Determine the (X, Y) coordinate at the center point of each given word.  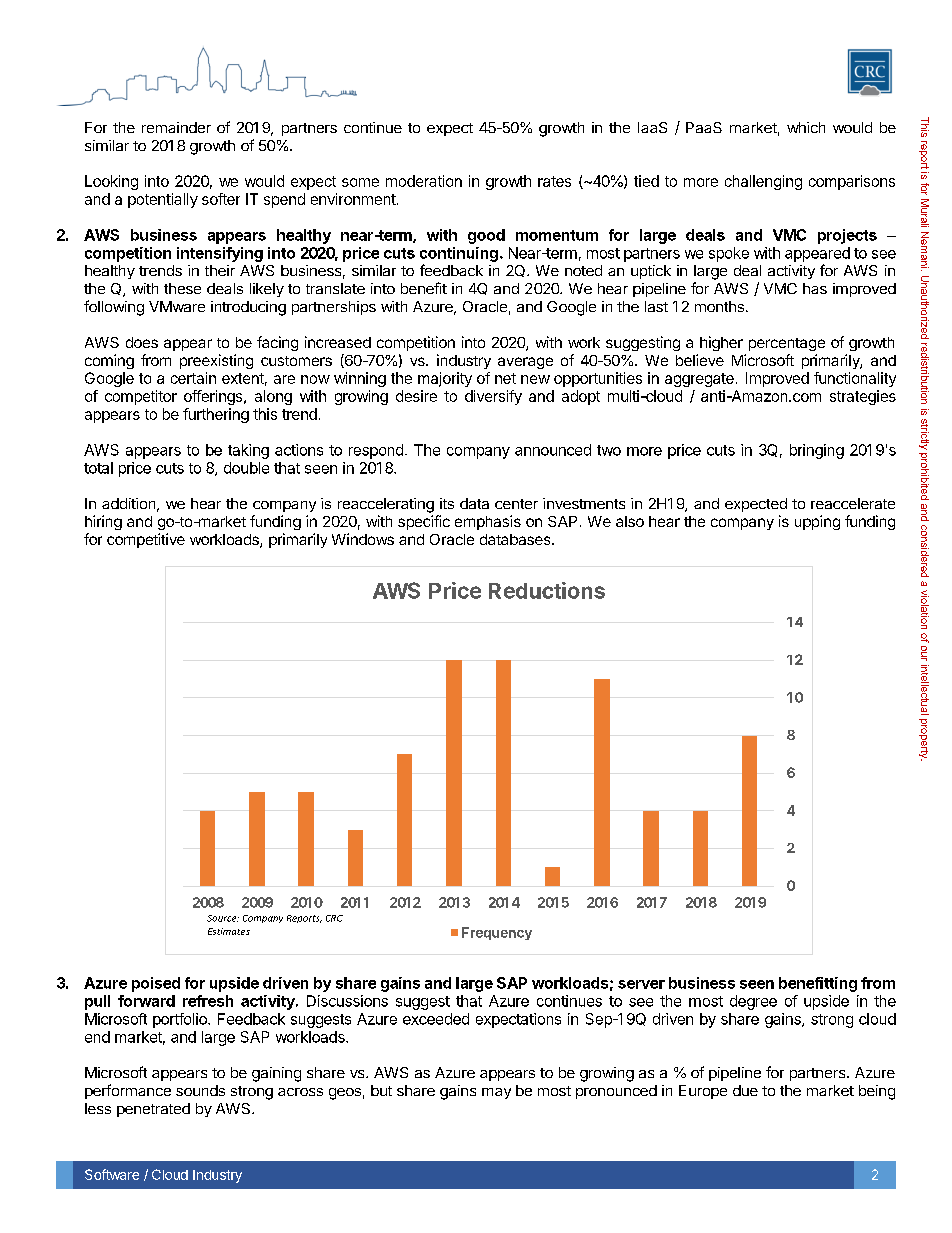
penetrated (153, 1110)
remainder (176, 127)
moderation (424, 181)
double (246, 468)
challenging (763, 182)
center (516, 504)
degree (753, 1002)
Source (223, 918)
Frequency (497, 933)
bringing (817, 451)
